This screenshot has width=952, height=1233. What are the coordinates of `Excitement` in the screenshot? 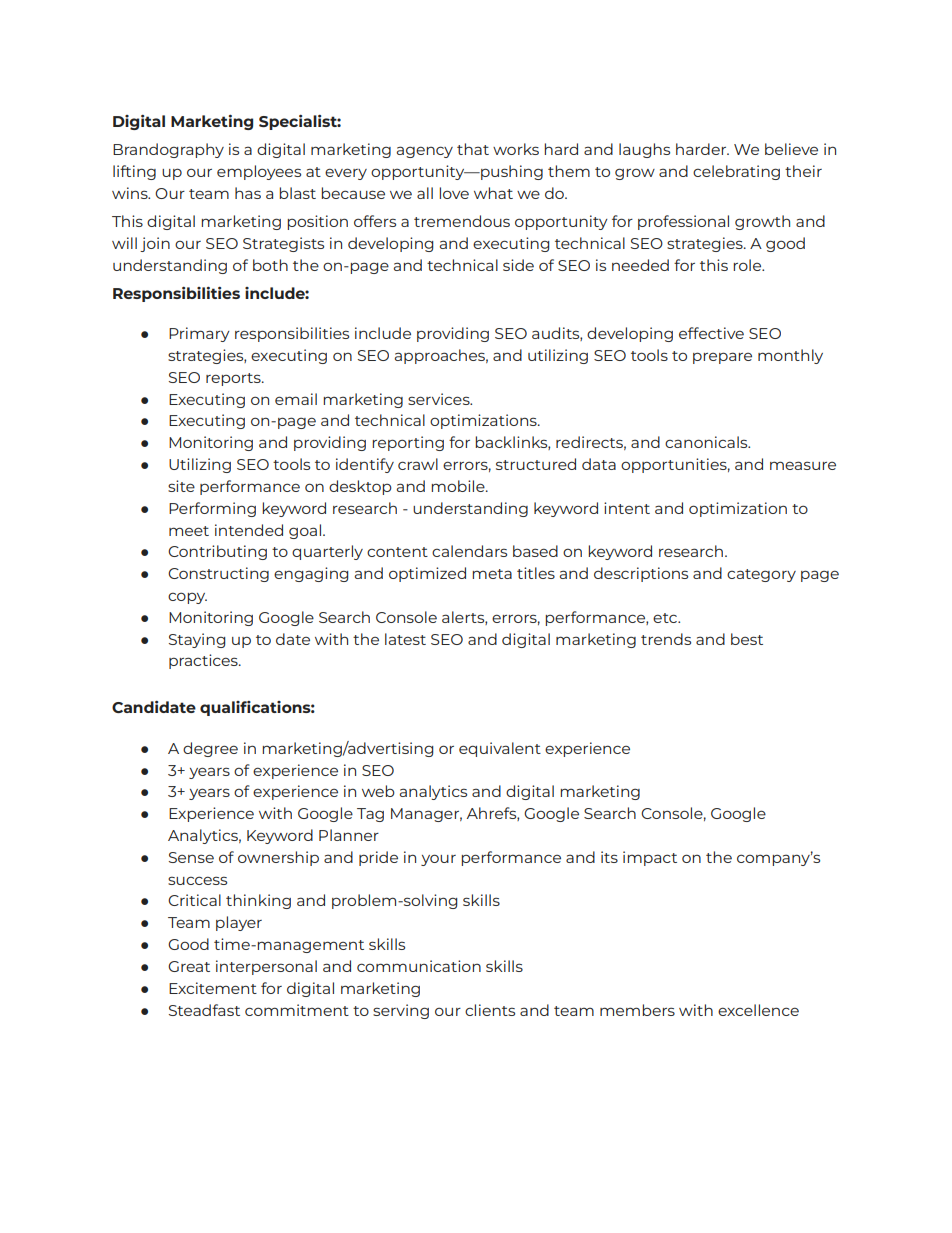 It's located at (213, 988).
